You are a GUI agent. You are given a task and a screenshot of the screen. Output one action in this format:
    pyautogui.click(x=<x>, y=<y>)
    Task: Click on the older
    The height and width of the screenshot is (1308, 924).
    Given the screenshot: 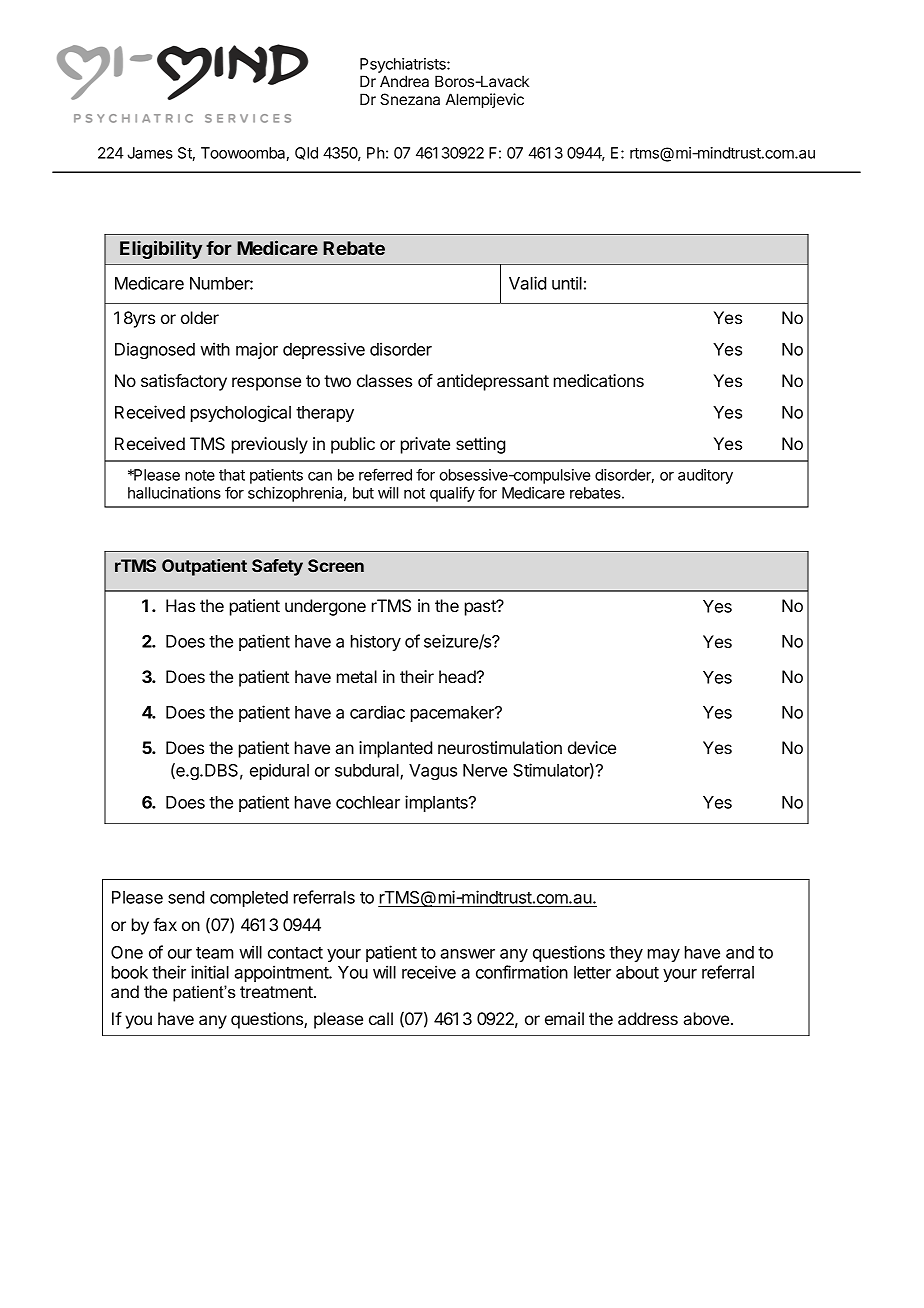 What is the action you would take?
    pyautogui.click(x=200, y=317)
